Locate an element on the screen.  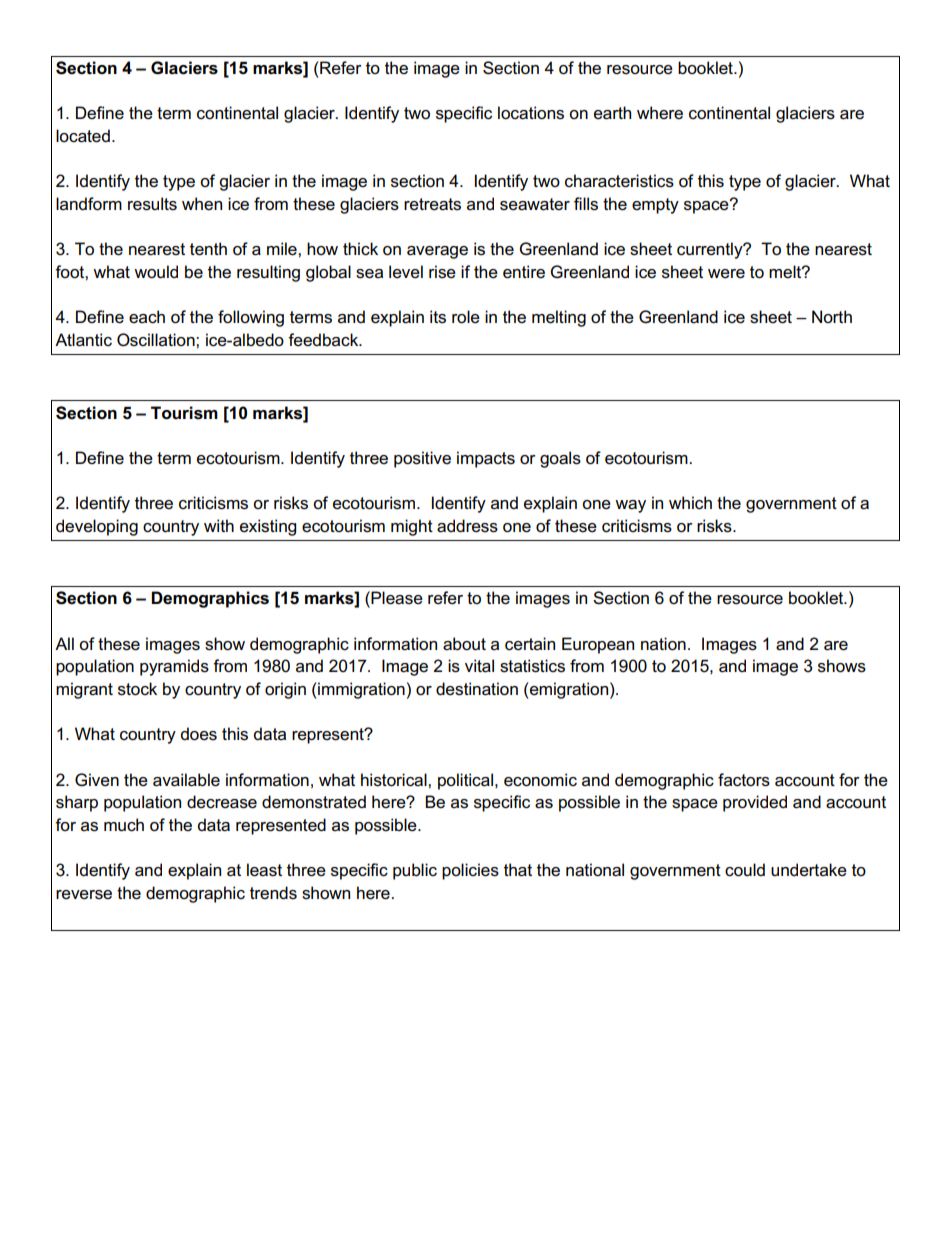
about is located at coordinates (464, 644).
